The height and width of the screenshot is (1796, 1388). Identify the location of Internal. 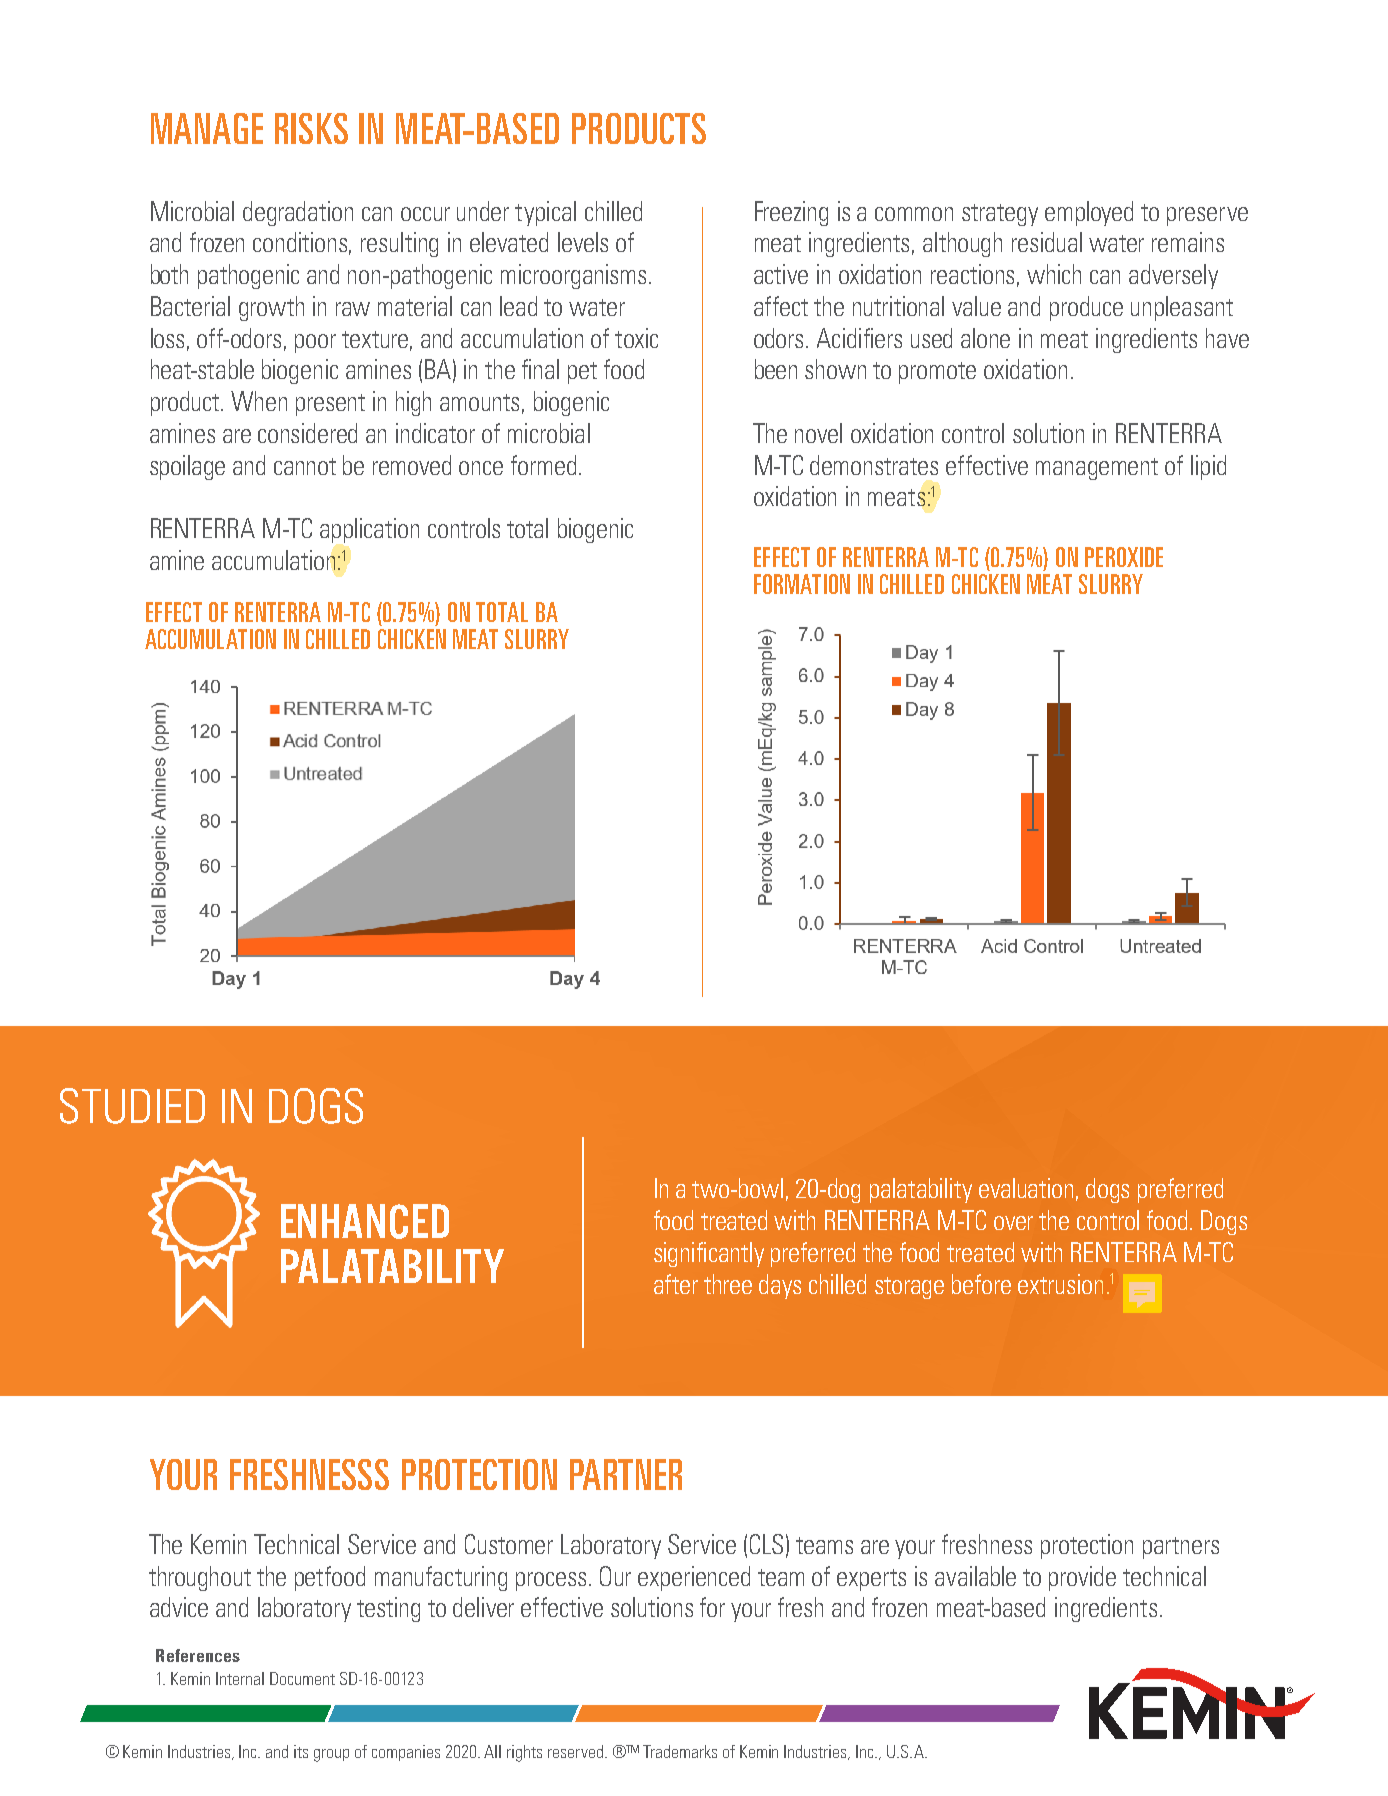
(240, 1678).
